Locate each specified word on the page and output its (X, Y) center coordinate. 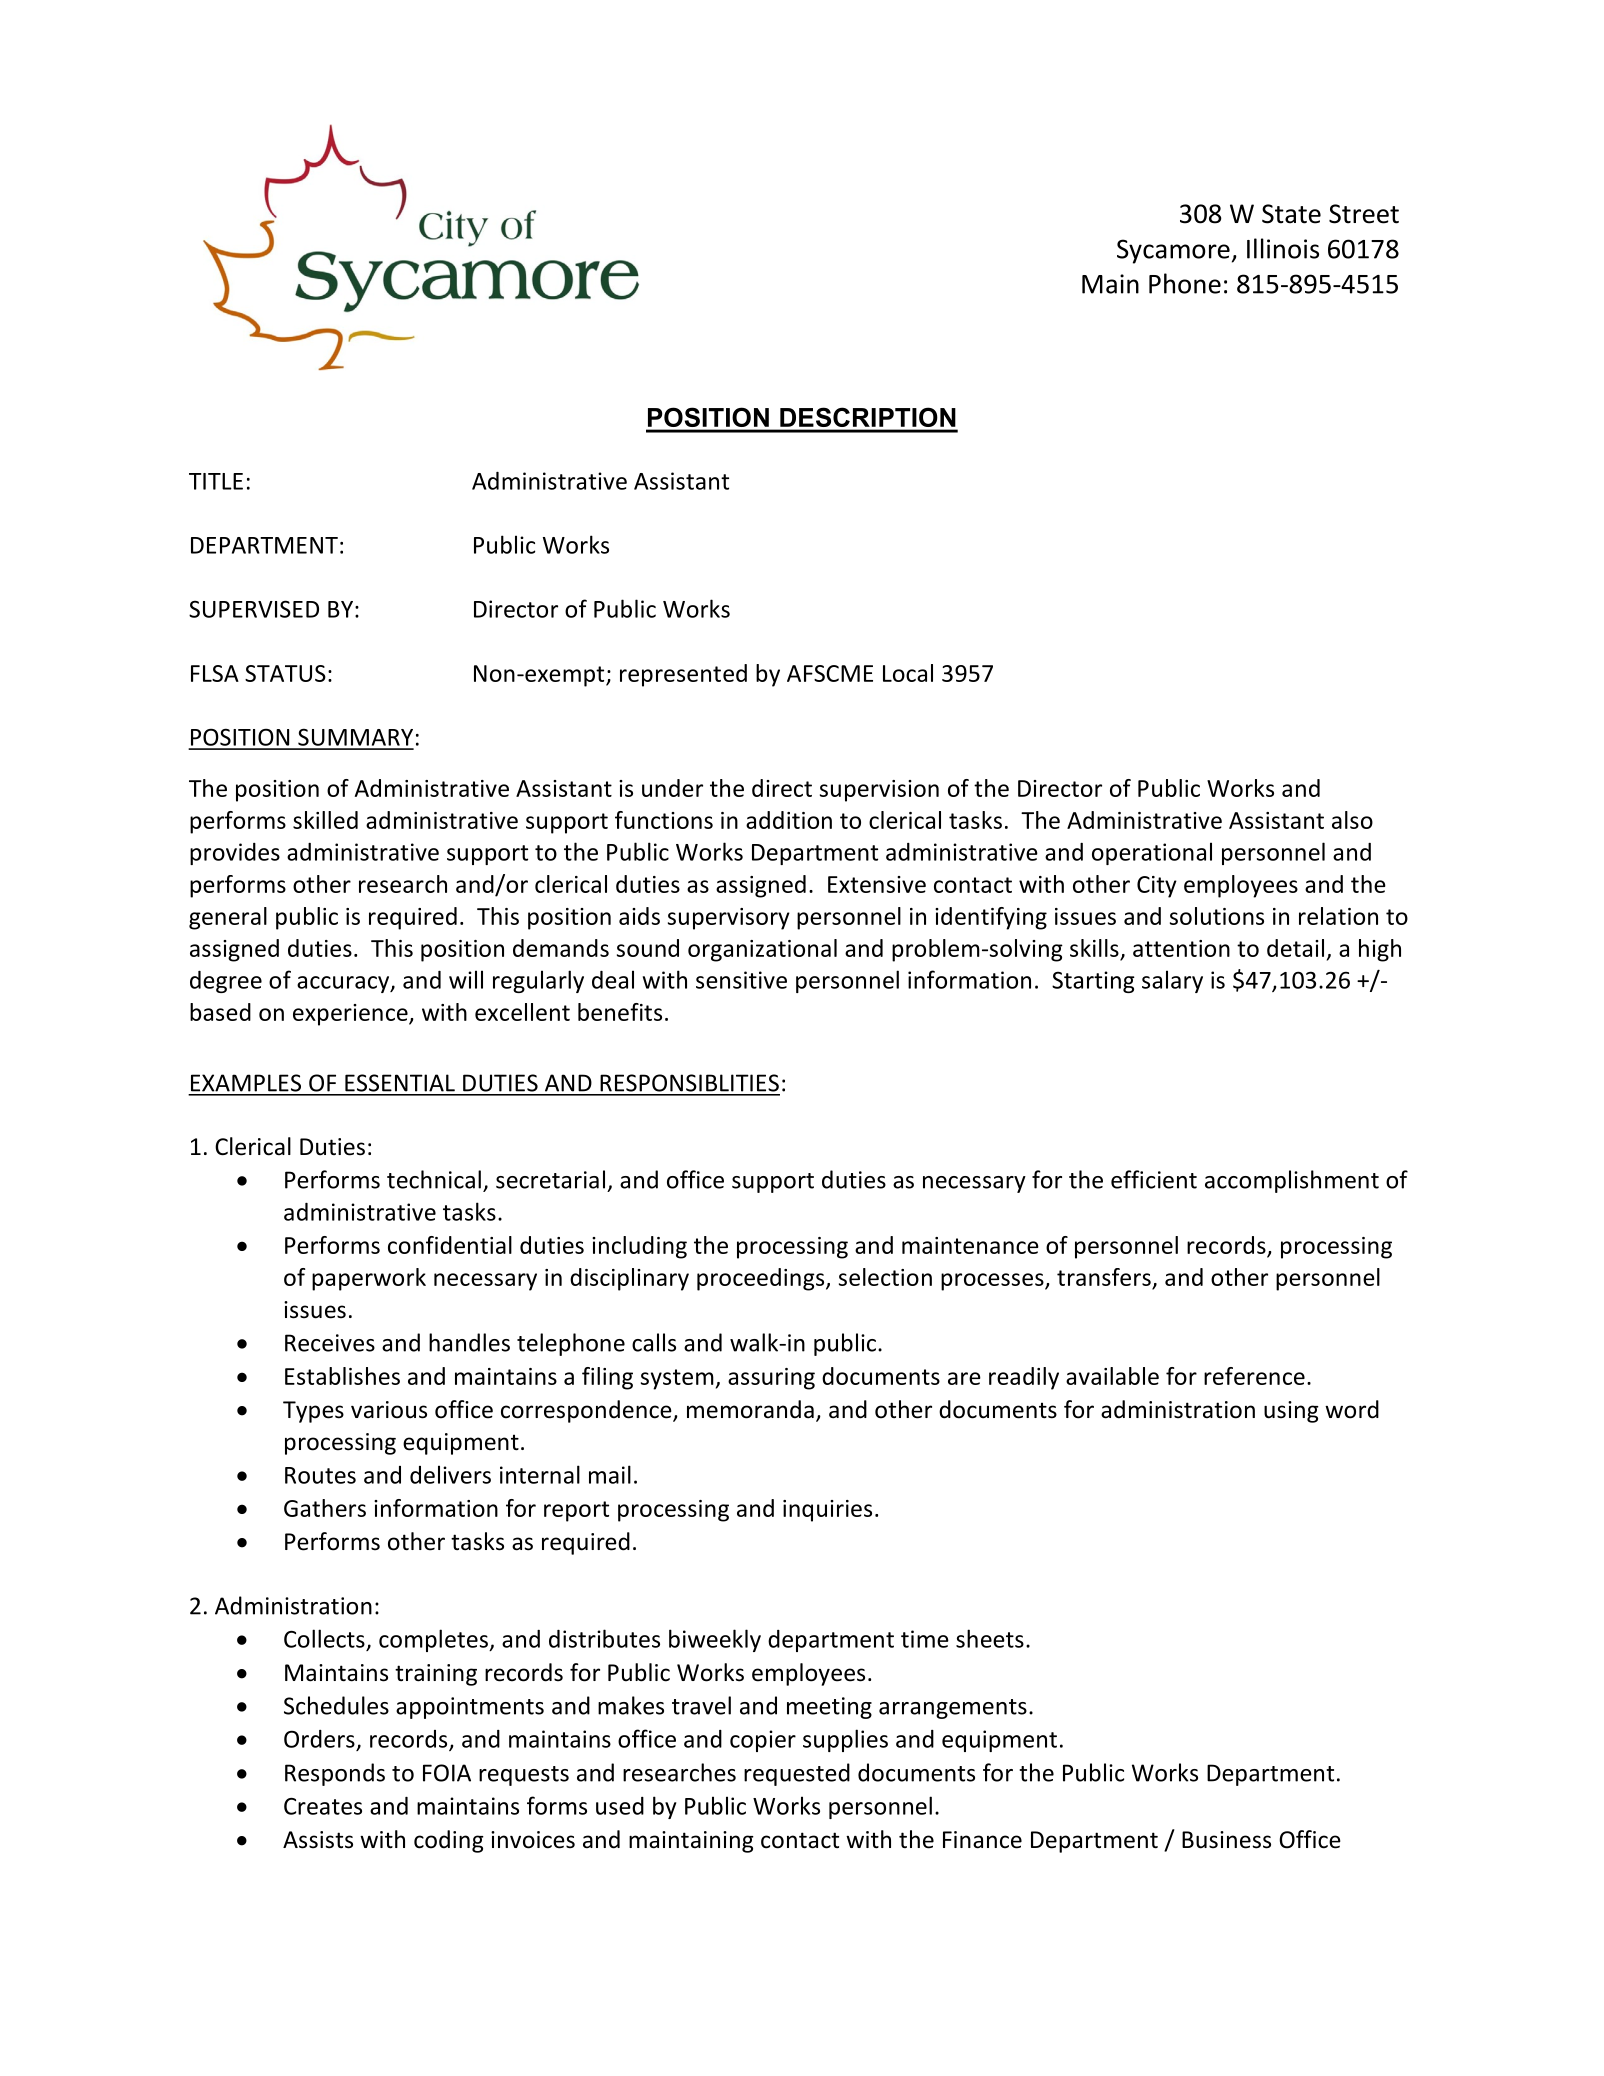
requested (797, 1774)
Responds (335, 1774)
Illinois (1283, 248)
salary (1172, 981)
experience (351, 1015)
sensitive (741, 980)
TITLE (216, 481)
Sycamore (1173, 251)
